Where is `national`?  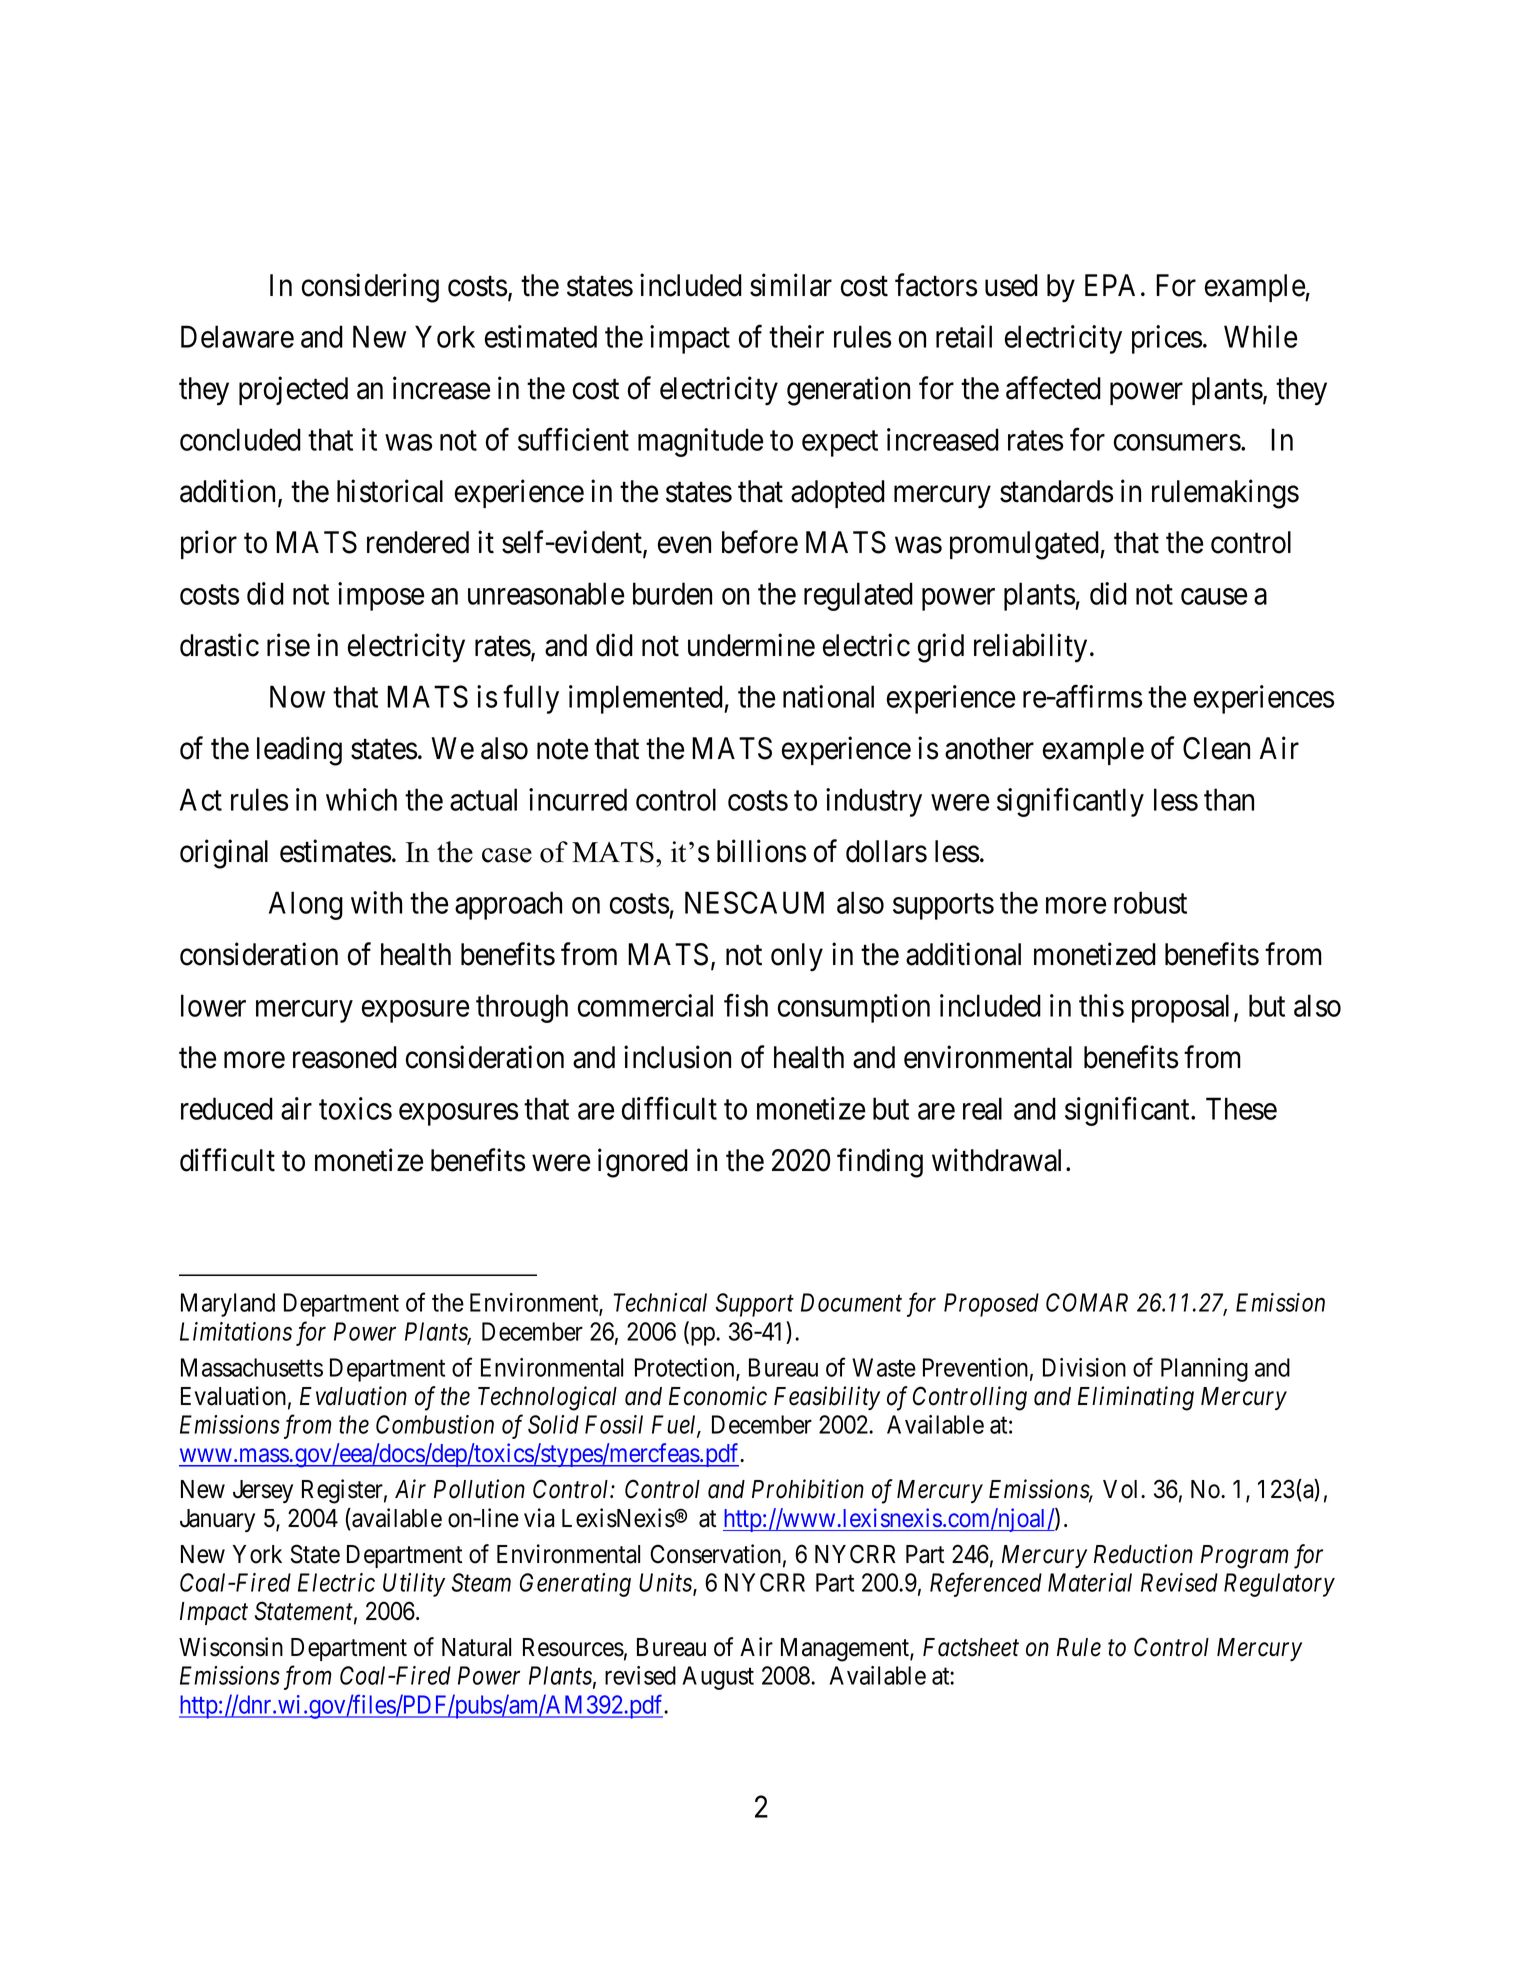
national is located at coordinates (828, 696).
